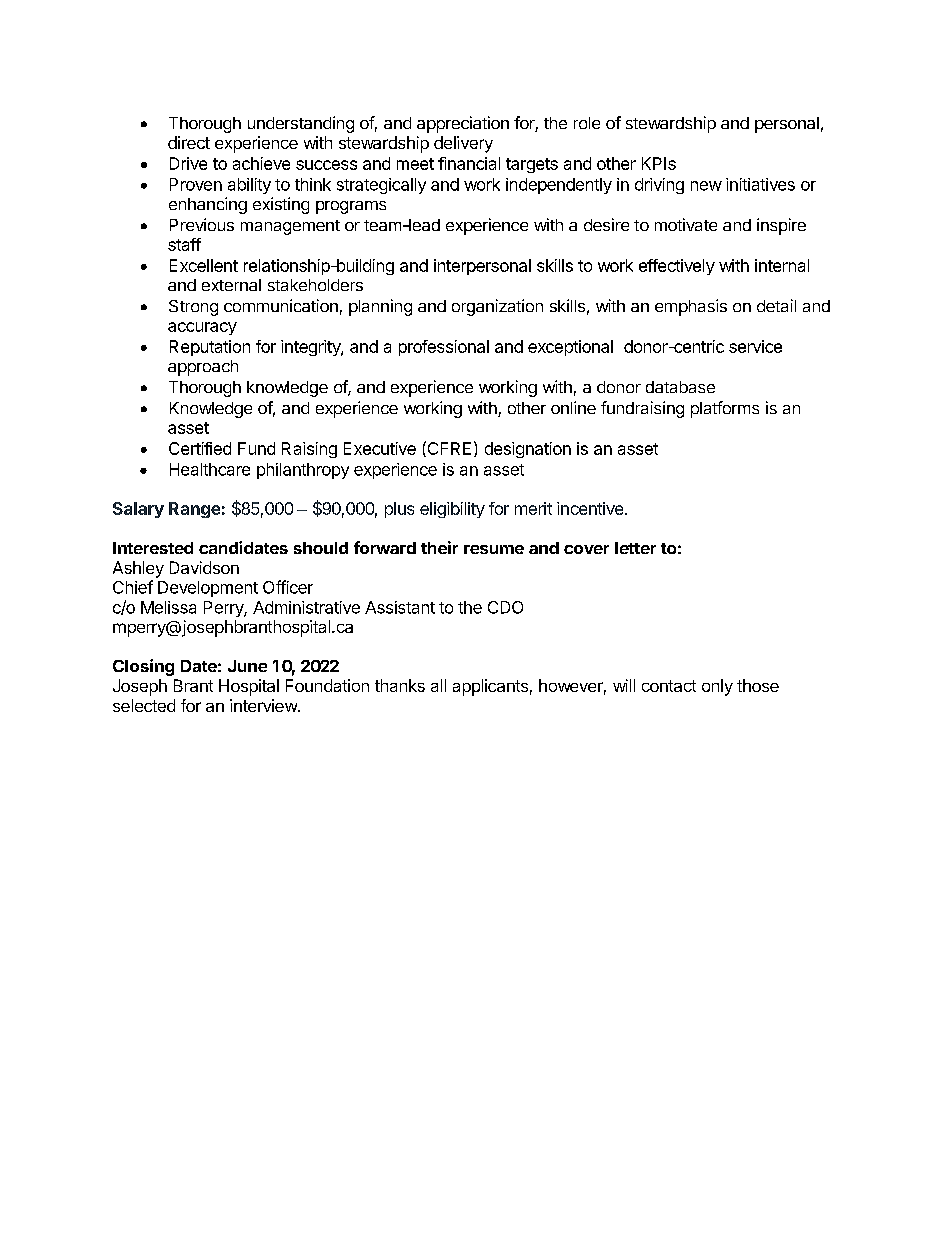 The width and height of the screenshot is (952, 1233). Describe the element at coordinates (706, 186) in the screenshot. I see `new` at that location.
